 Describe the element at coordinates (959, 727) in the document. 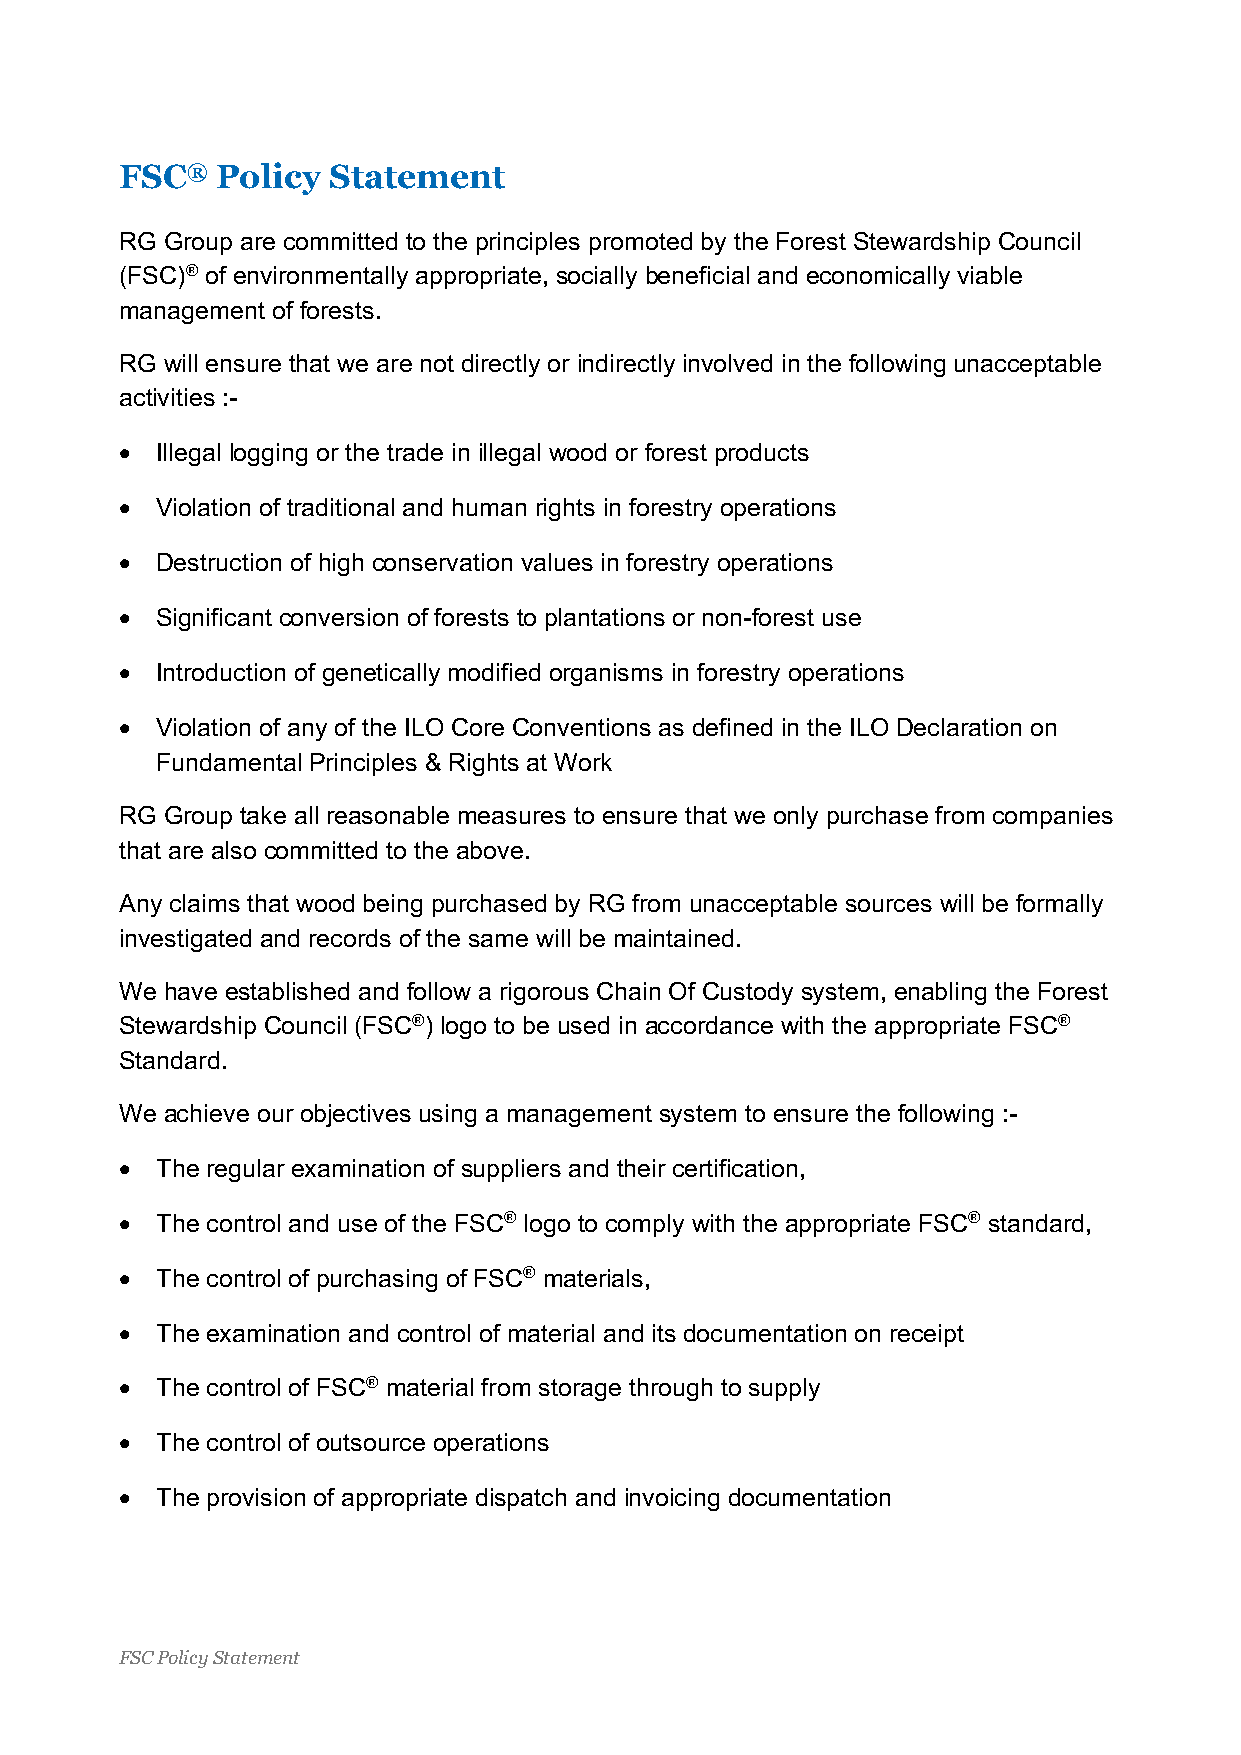

I see `Declaration` at that location.
